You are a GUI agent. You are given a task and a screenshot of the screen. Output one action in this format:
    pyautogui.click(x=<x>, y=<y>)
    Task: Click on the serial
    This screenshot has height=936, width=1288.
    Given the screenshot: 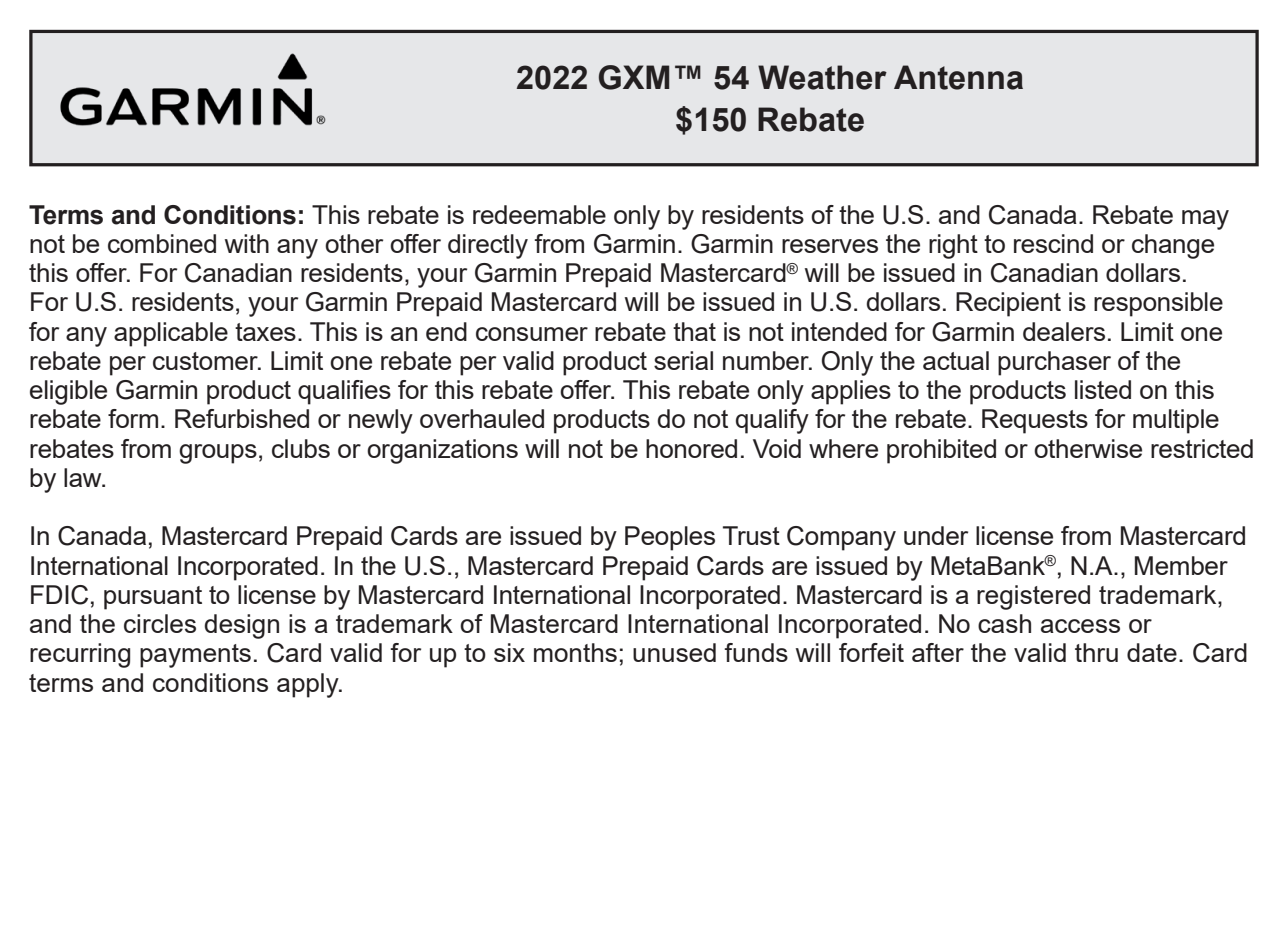 What is the action you would take?
    pyautogui.click(x=683, y=360)
